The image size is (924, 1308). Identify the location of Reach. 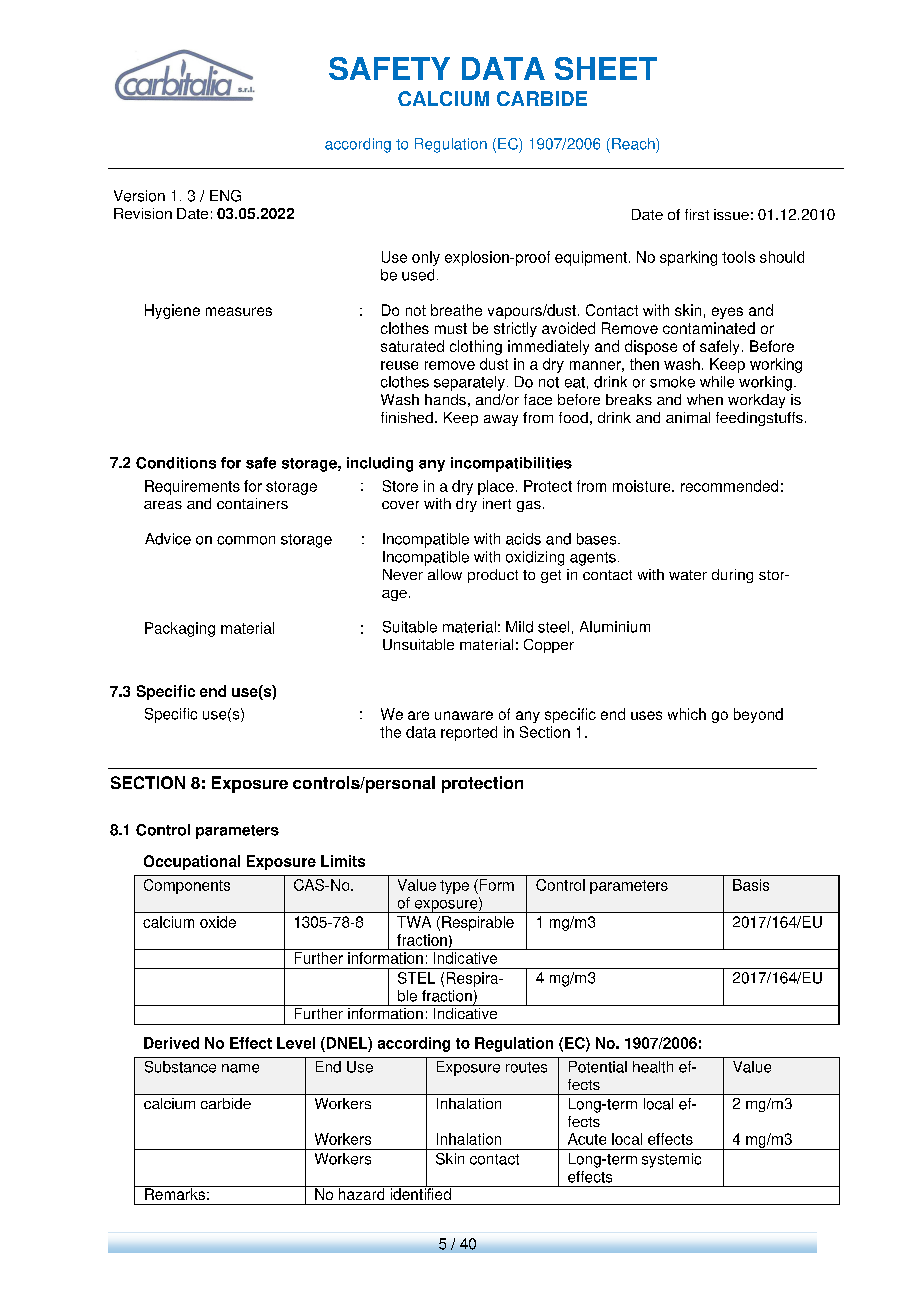
(634, 144).
